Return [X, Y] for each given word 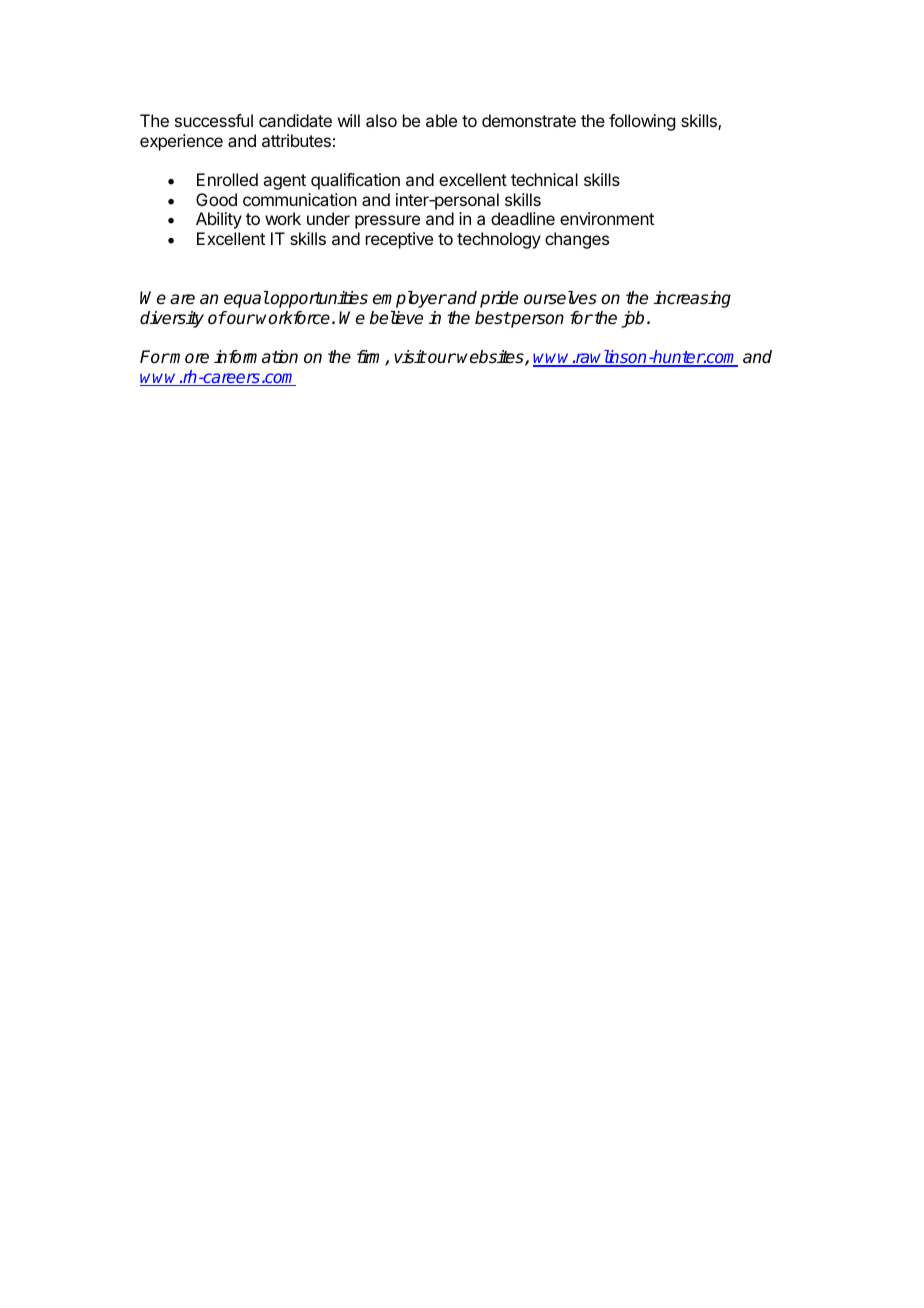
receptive [399, 240]
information [256, 357]
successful [214, 120]
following [642, 122]
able [441, 120]
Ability [219, 220]
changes [577, 240]
